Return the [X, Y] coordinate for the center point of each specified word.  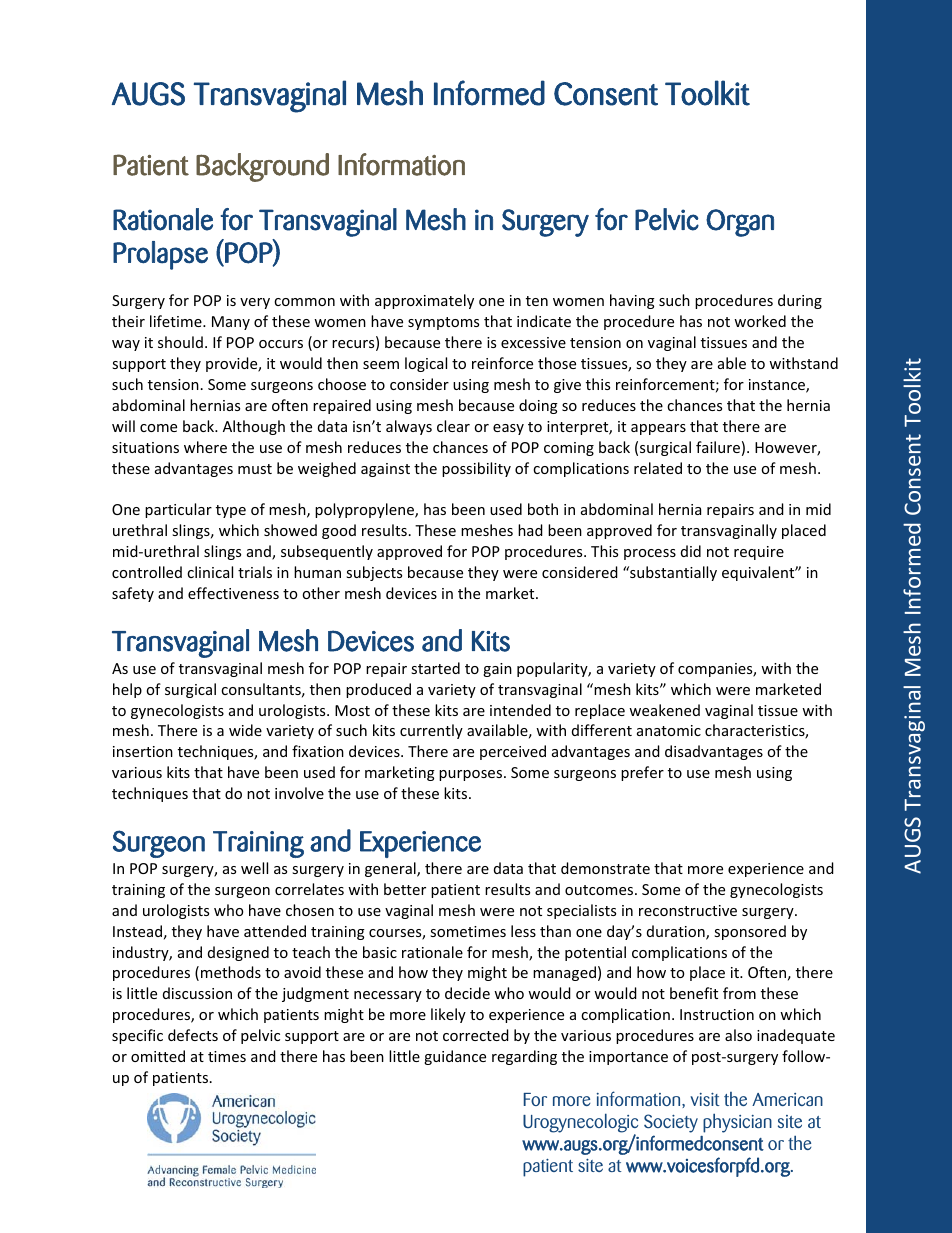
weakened [664, 710]
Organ [740, 223]
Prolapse [160, 255]
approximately [424, 301]
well [254, 868]
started [435, 668]
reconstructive [688, 910]
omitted [158, 1056]
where [205, 447]
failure [718, 447]
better [405, 889]
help [127, 690]
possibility [476, 469]
